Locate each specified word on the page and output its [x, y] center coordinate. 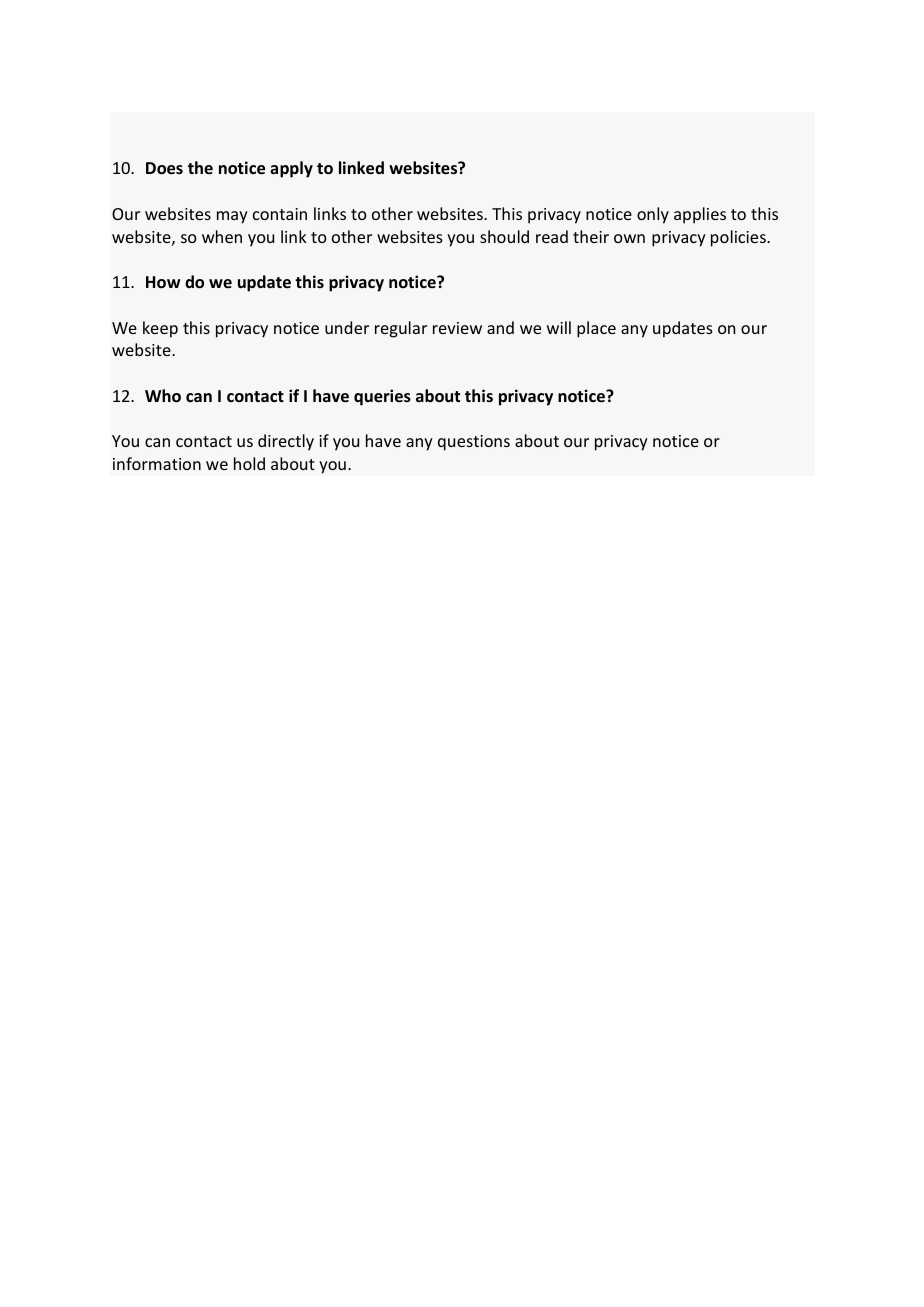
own [629, 238]
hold [249, 463]
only [653, 215]
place [596, 329]
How [163, 282]
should [504, 236]
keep [160, 329]
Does [164, 168]
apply [291, 169]
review [457, 328]
